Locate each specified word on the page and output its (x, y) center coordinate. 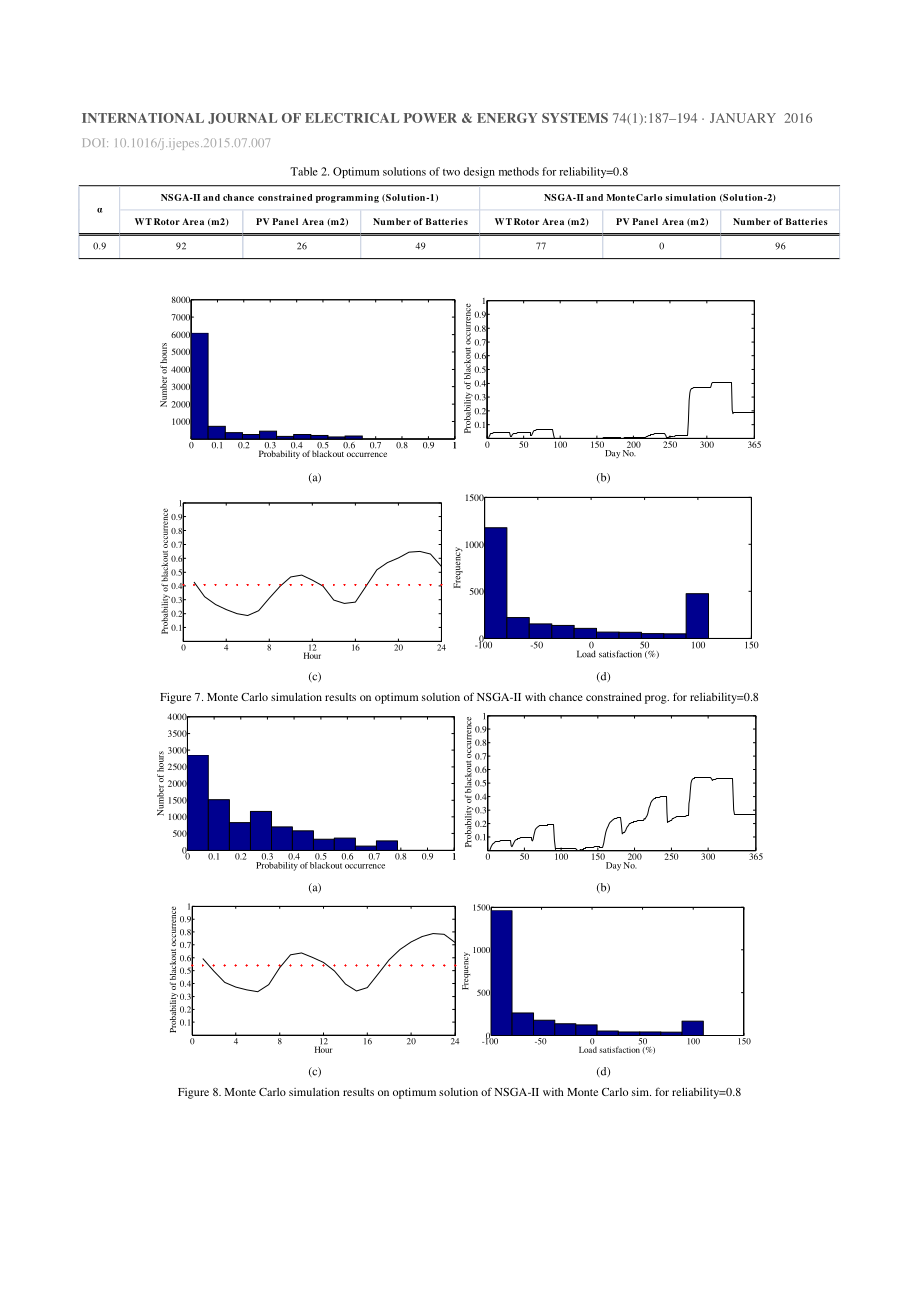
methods (519, 171)
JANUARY (743, 118)
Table (304, 171)
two (451, 172)
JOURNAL (242, 118)
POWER (430, 118)
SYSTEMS (575, 118)
